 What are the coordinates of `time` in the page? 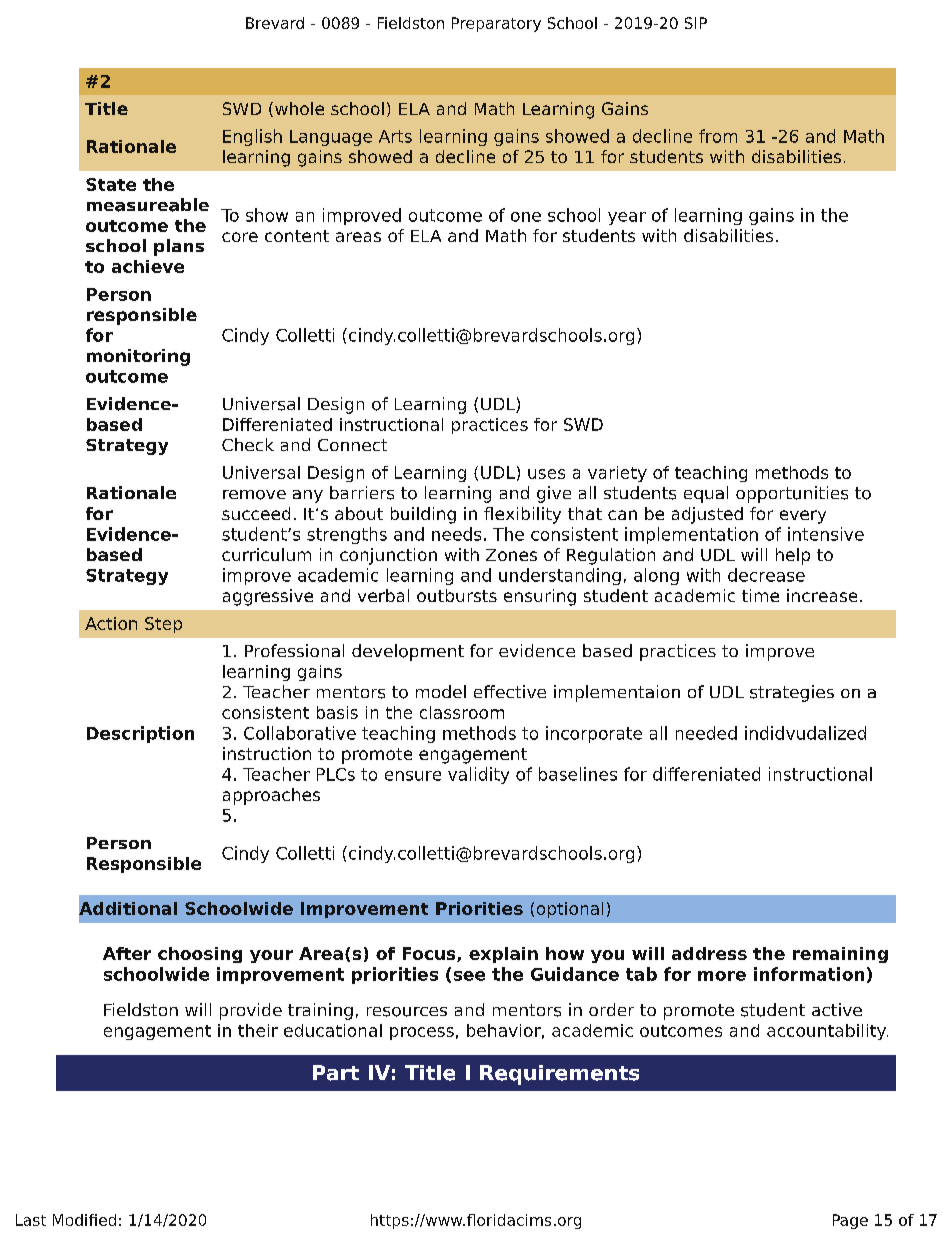 It's located at (760, 595).
